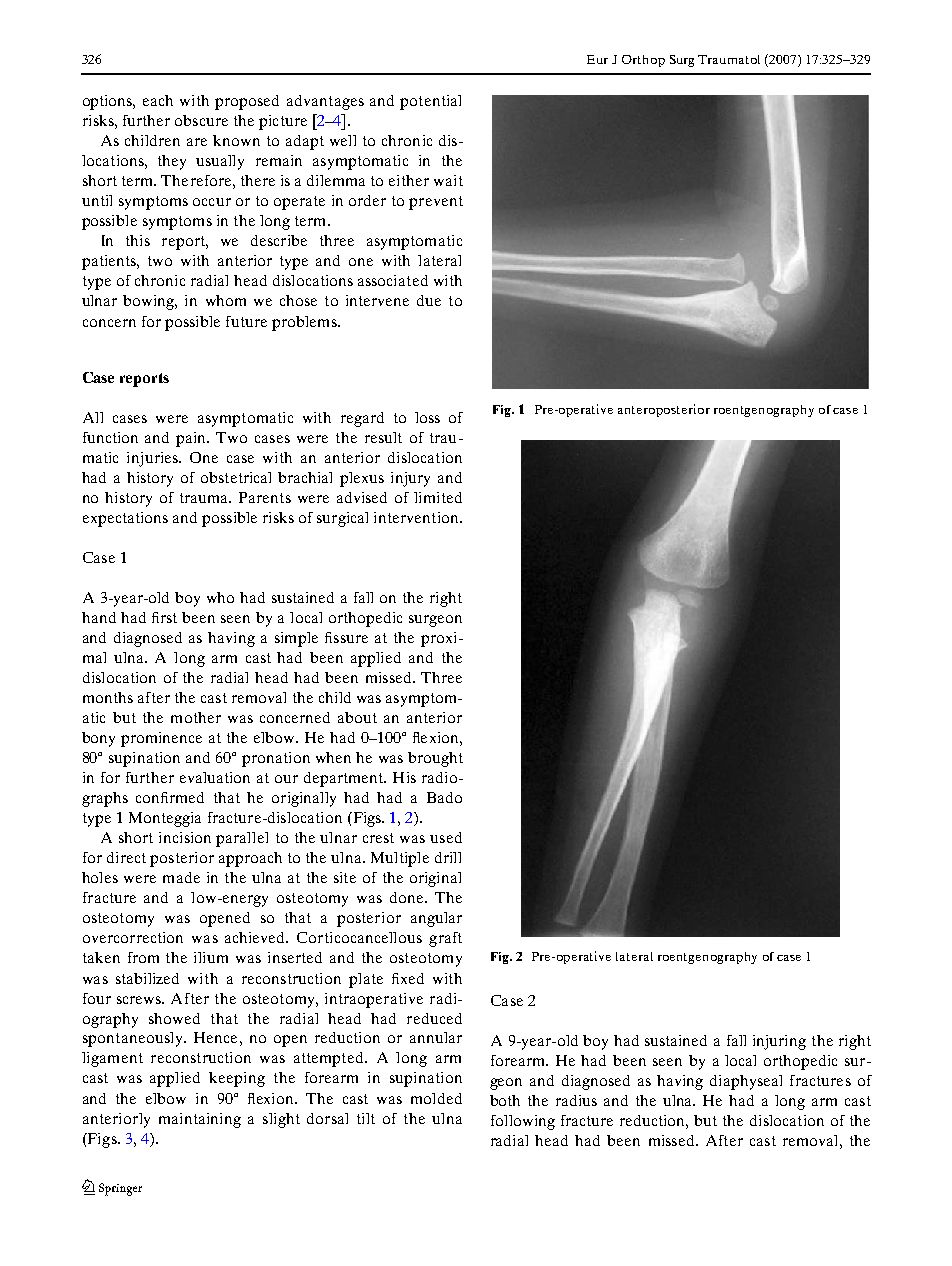  What do you see at coordinates (430, 102) in the screenshot?
I see `potential` at bounding box center [430, 102].
